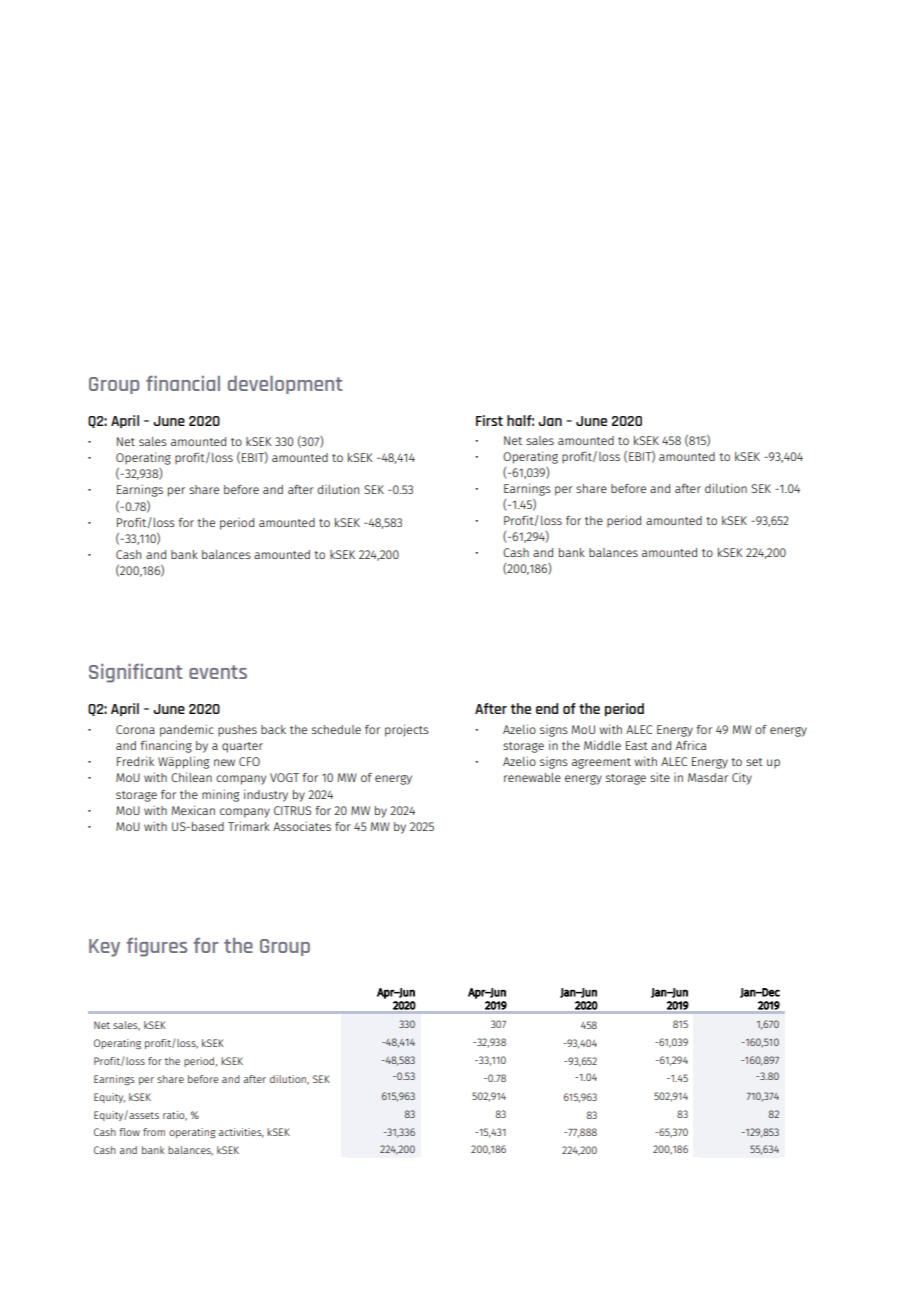 This screenshot has height=1308, width=924. What do you see at coordinates (183, 383) in the screenshot?
I see `financial` at bounding box center [183, 383].
